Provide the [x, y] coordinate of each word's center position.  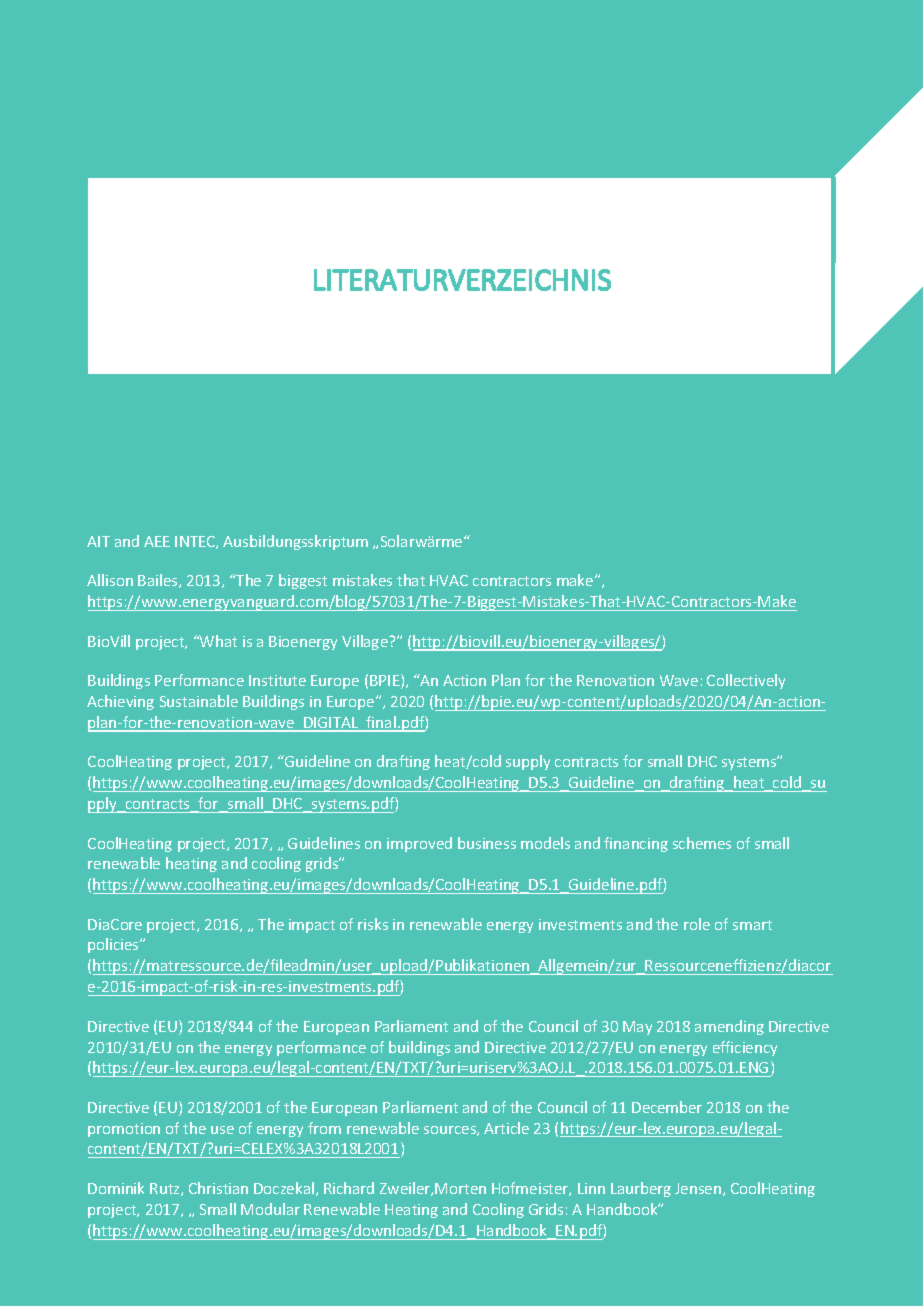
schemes [702, 843]
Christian [218, 1188]
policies [114, 945]
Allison [110, 580]
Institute [277, 680]
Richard [349, 1188]
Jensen [699, 1189]
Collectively [746, 681]
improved [419, 844]
